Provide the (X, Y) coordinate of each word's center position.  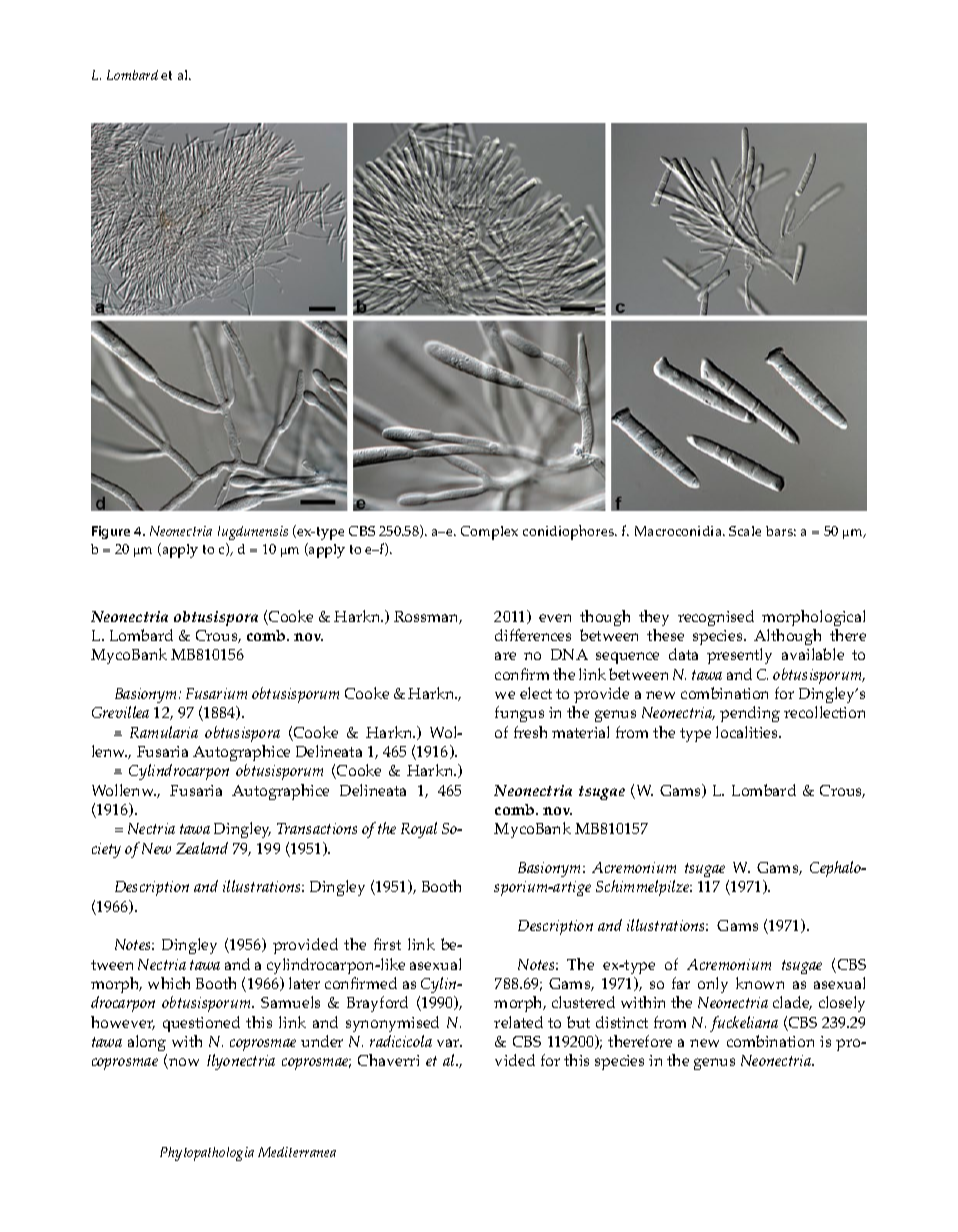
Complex (489, 533)
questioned (201, 1024)
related (518, 1022)
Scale (745, 531)
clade (792, 1003)
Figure (111, 532)
